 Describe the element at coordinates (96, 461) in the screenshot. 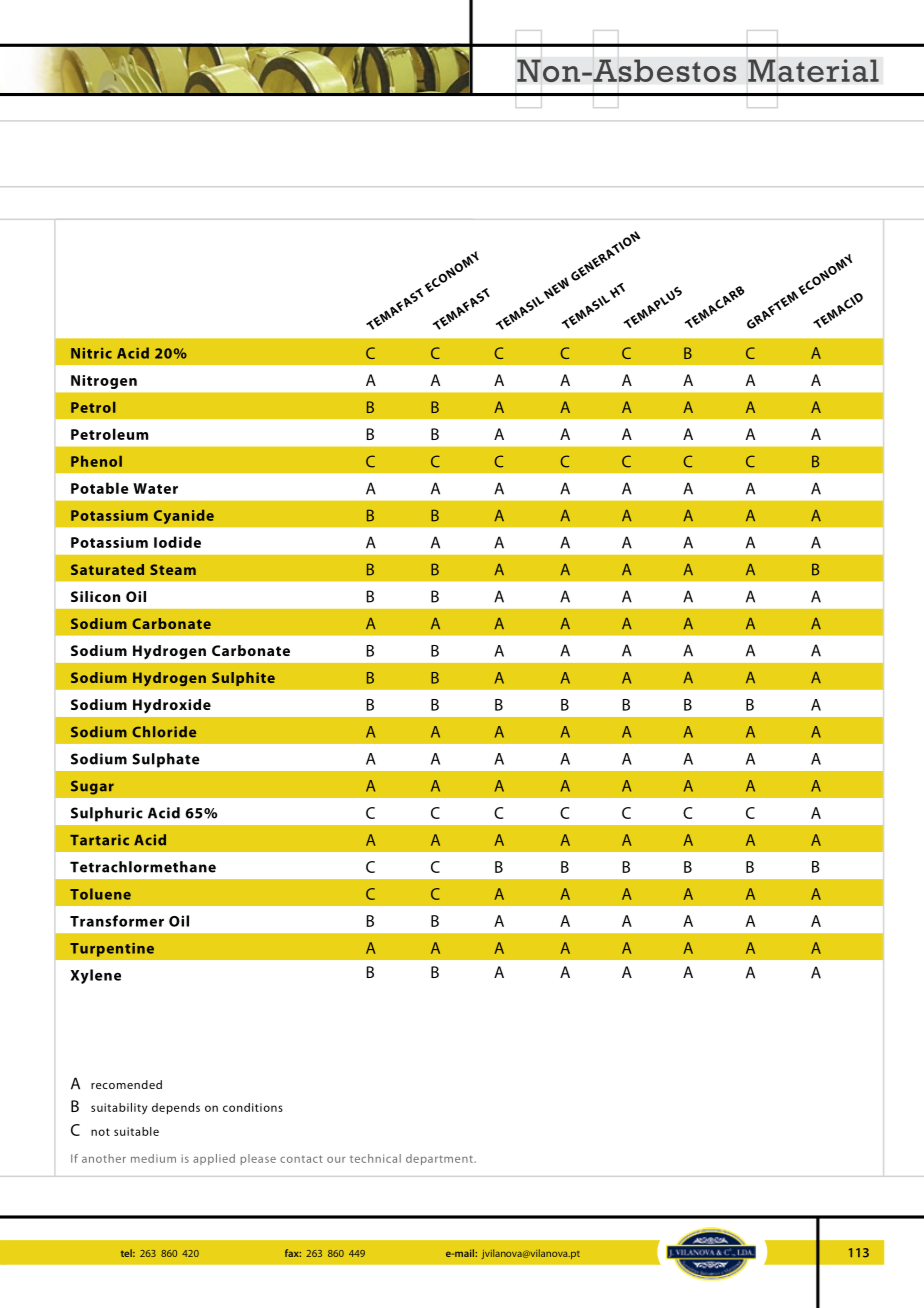

I see `Phenol` at that location.
